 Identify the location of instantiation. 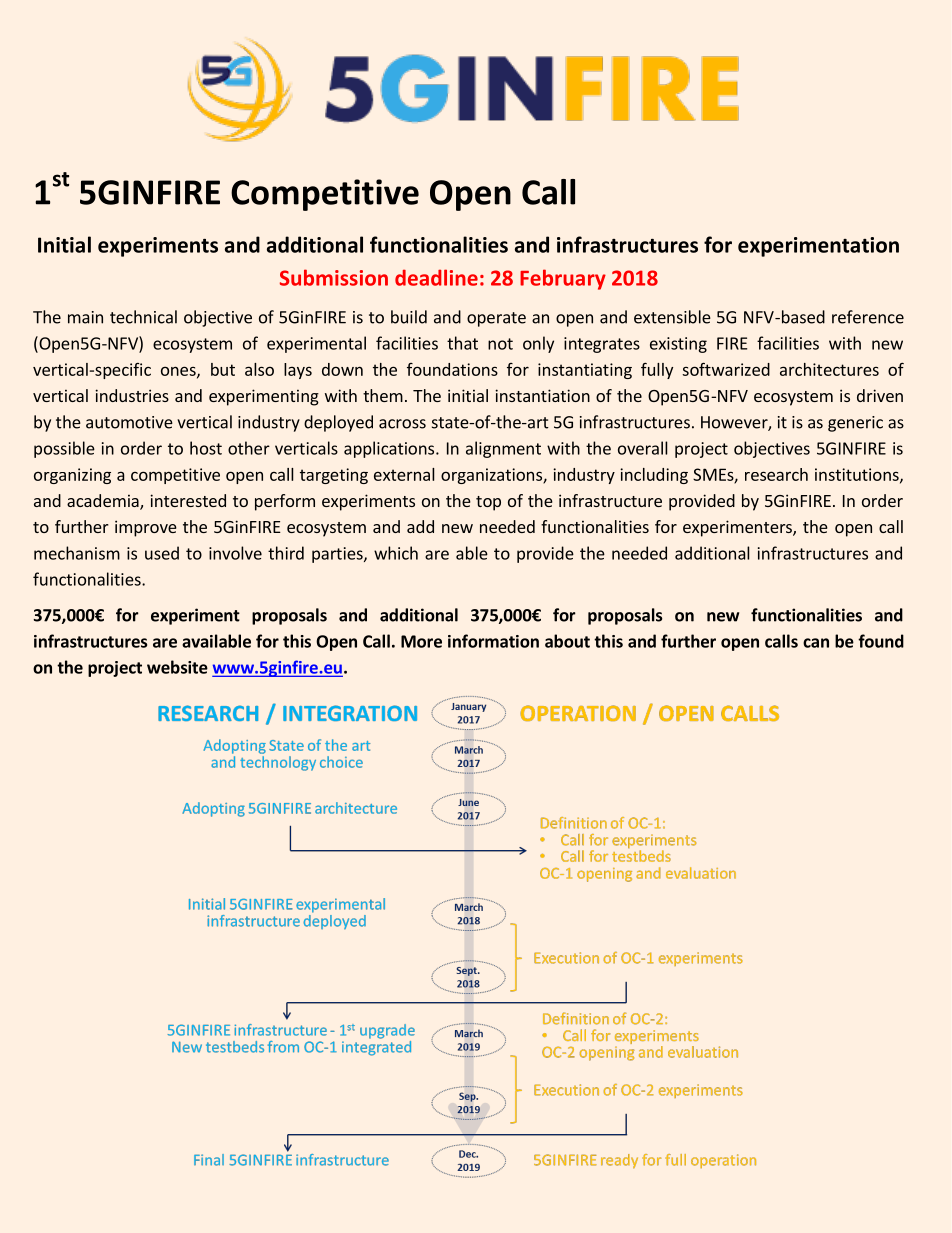
(542, 395).
